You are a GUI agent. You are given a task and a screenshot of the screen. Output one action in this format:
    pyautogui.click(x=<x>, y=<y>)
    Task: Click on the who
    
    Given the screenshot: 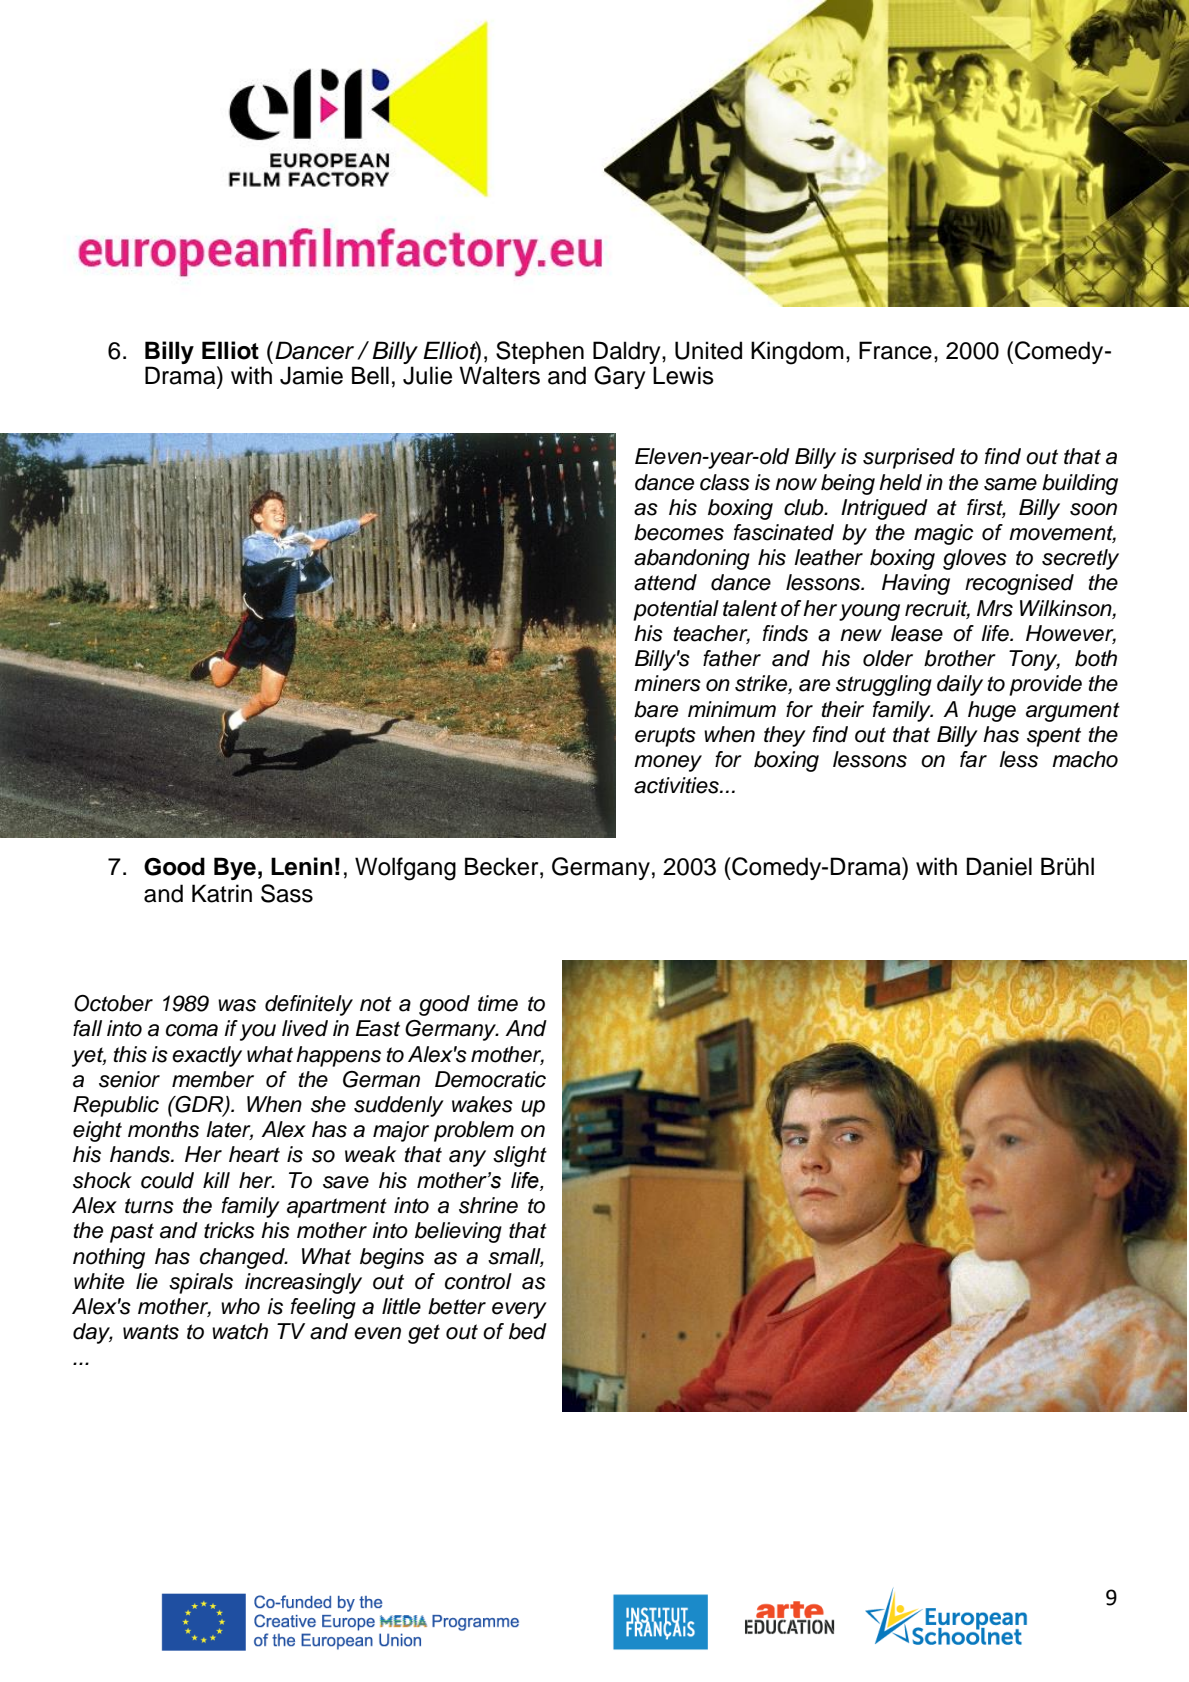 What is the action you would take?
    pyautogui.click(x=240, y=1306)
